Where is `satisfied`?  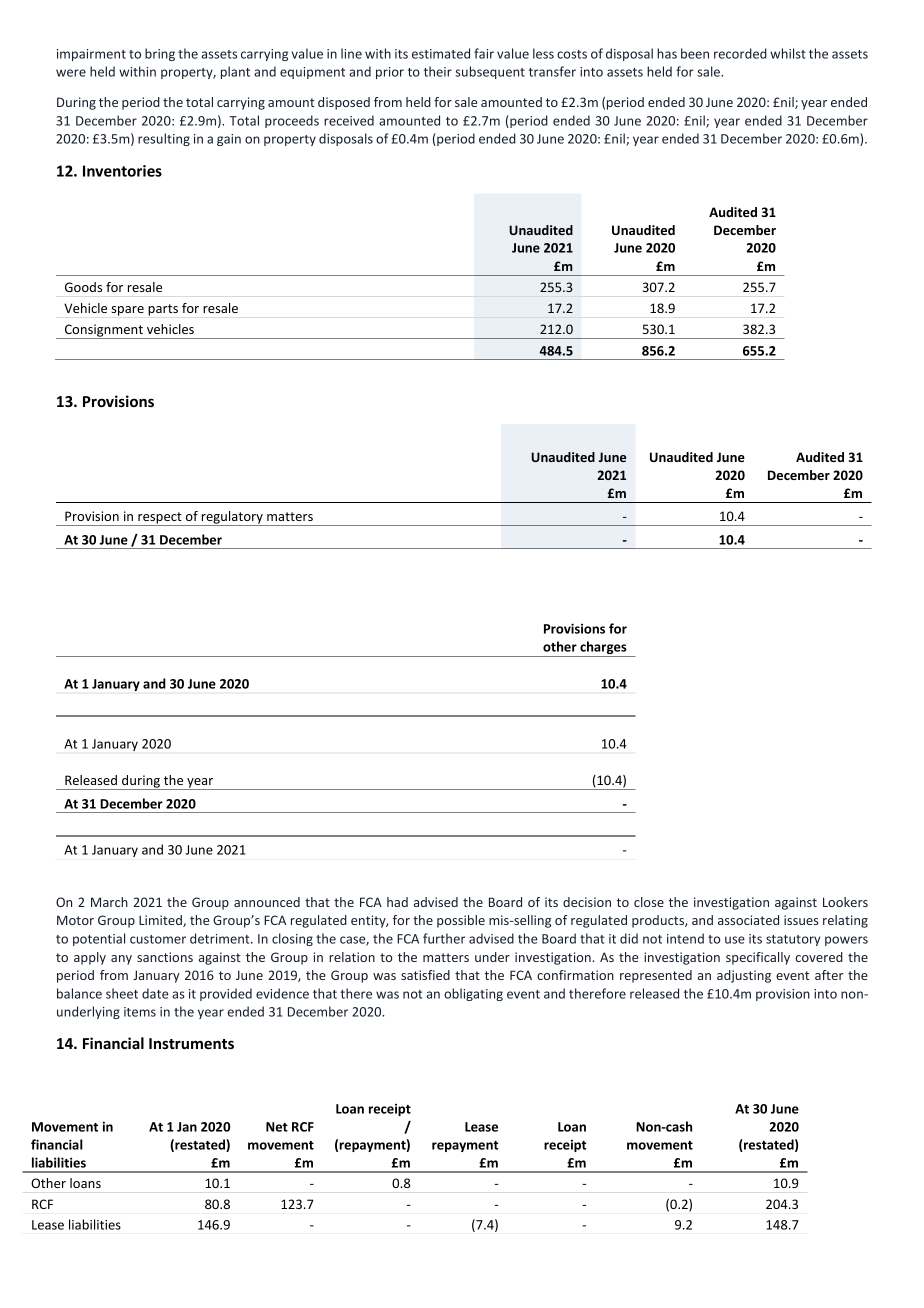
satisfied is located at coordinates (425, 975).
